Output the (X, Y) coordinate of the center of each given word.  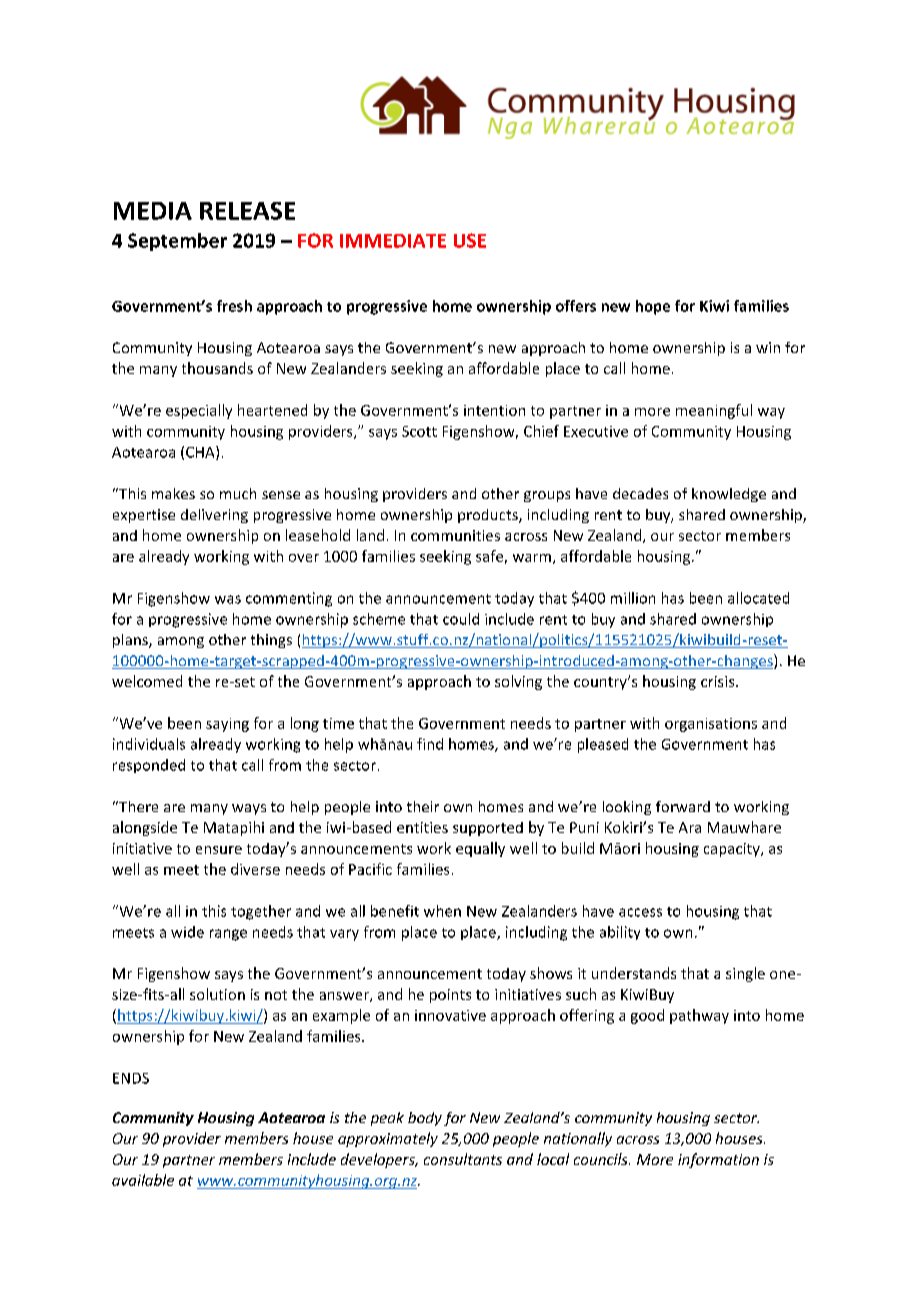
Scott (419, 431)
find (430, 744)
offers (576, 306)
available (143, 1180)
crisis (719, 681)
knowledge (729, 495)
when (442, 911)
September (177, 242)
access (640, 912)
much (238, 493)
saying (227, 725)
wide (187, 932)
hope (653, 307)
